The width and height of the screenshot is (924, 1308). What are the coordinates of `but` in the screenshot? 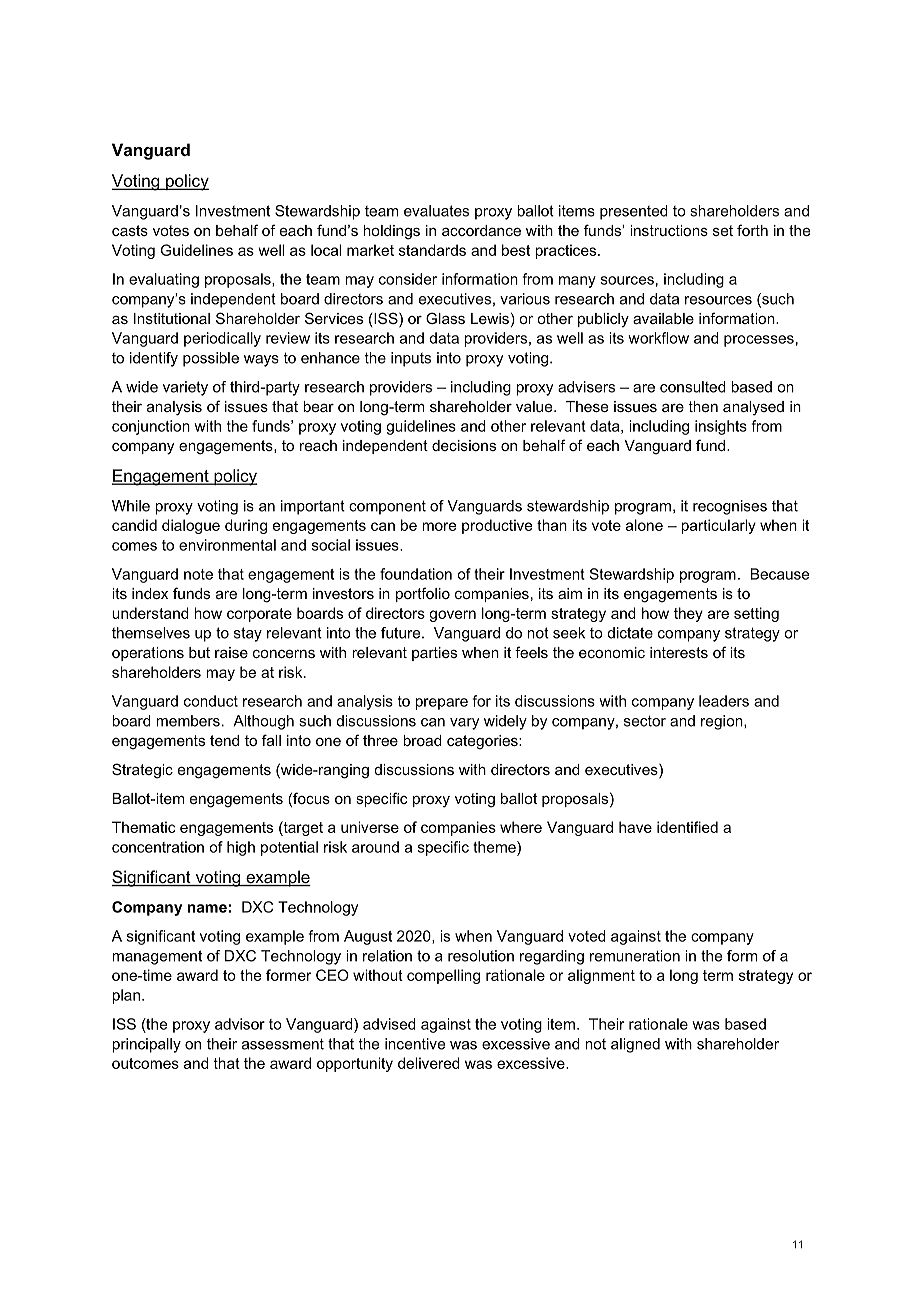 It's located at (199, 652).
